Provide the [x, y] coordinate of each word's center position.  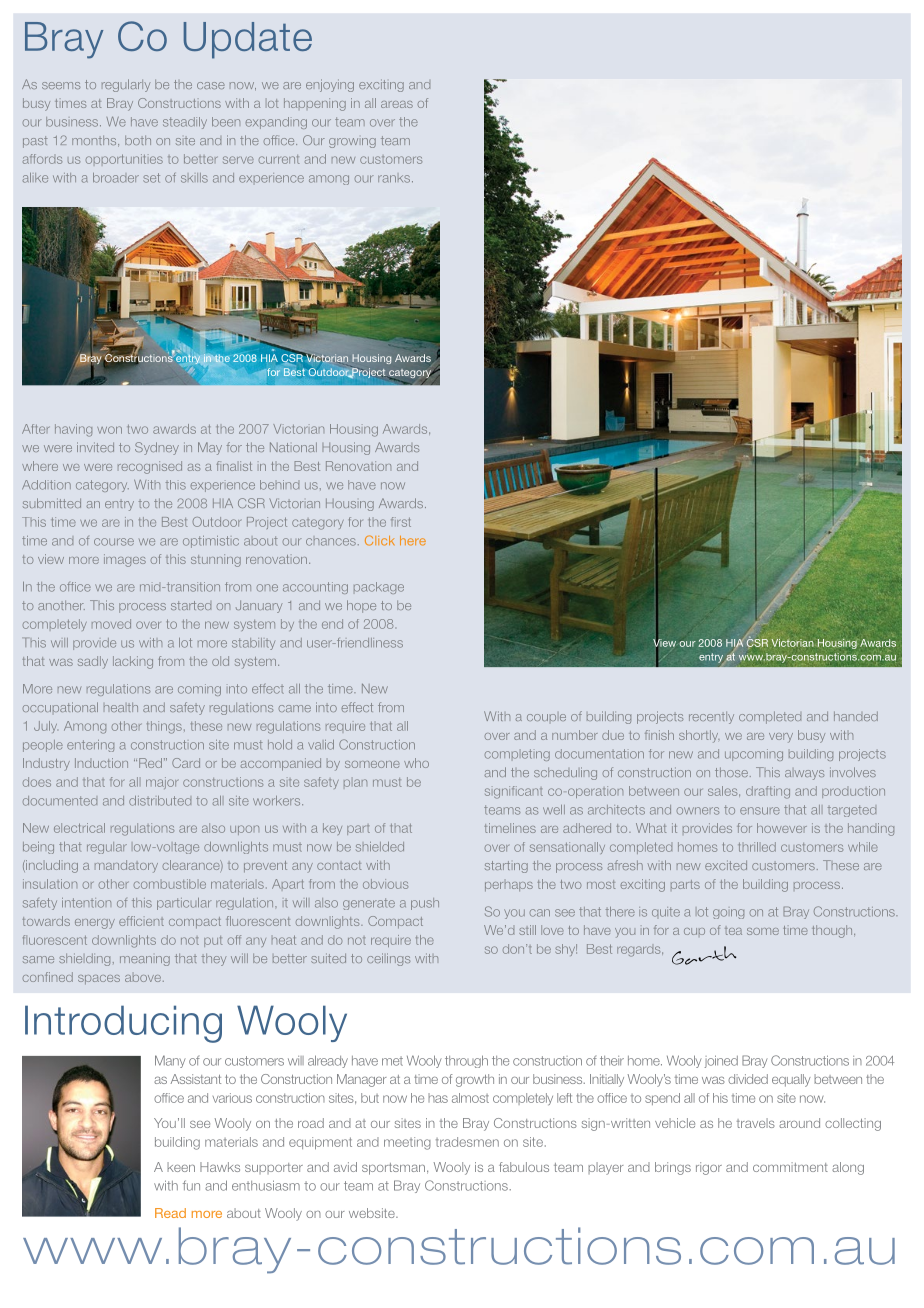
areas [397, 104]
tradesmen [467, 1142]
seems [61, 85]
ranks [394, 179]
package [379, 588]
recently [711, 718]
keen [181, 1167]
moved [111, 624]
